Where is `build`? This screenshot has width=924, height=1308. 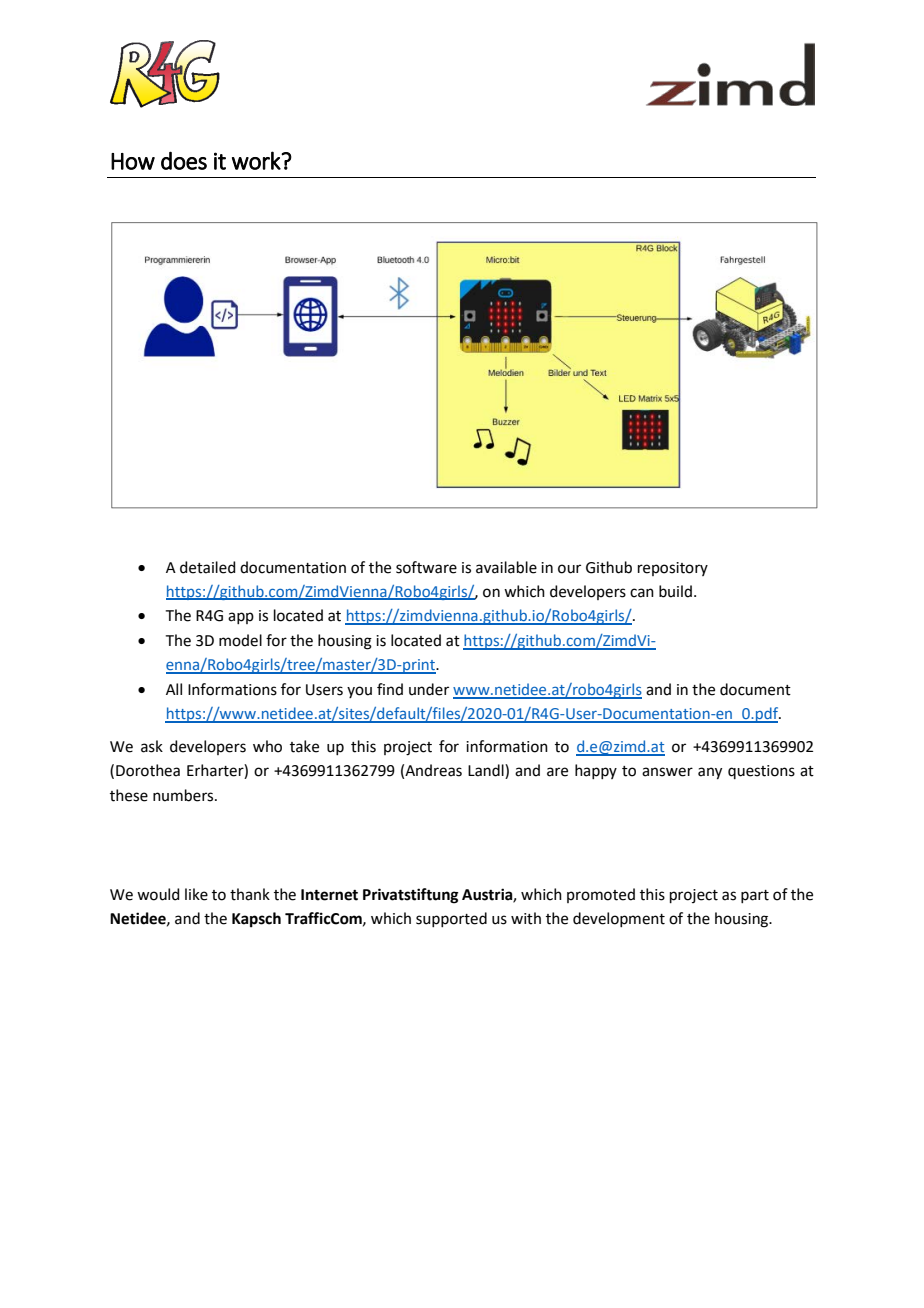
build is located at coordinates (675, 591).
